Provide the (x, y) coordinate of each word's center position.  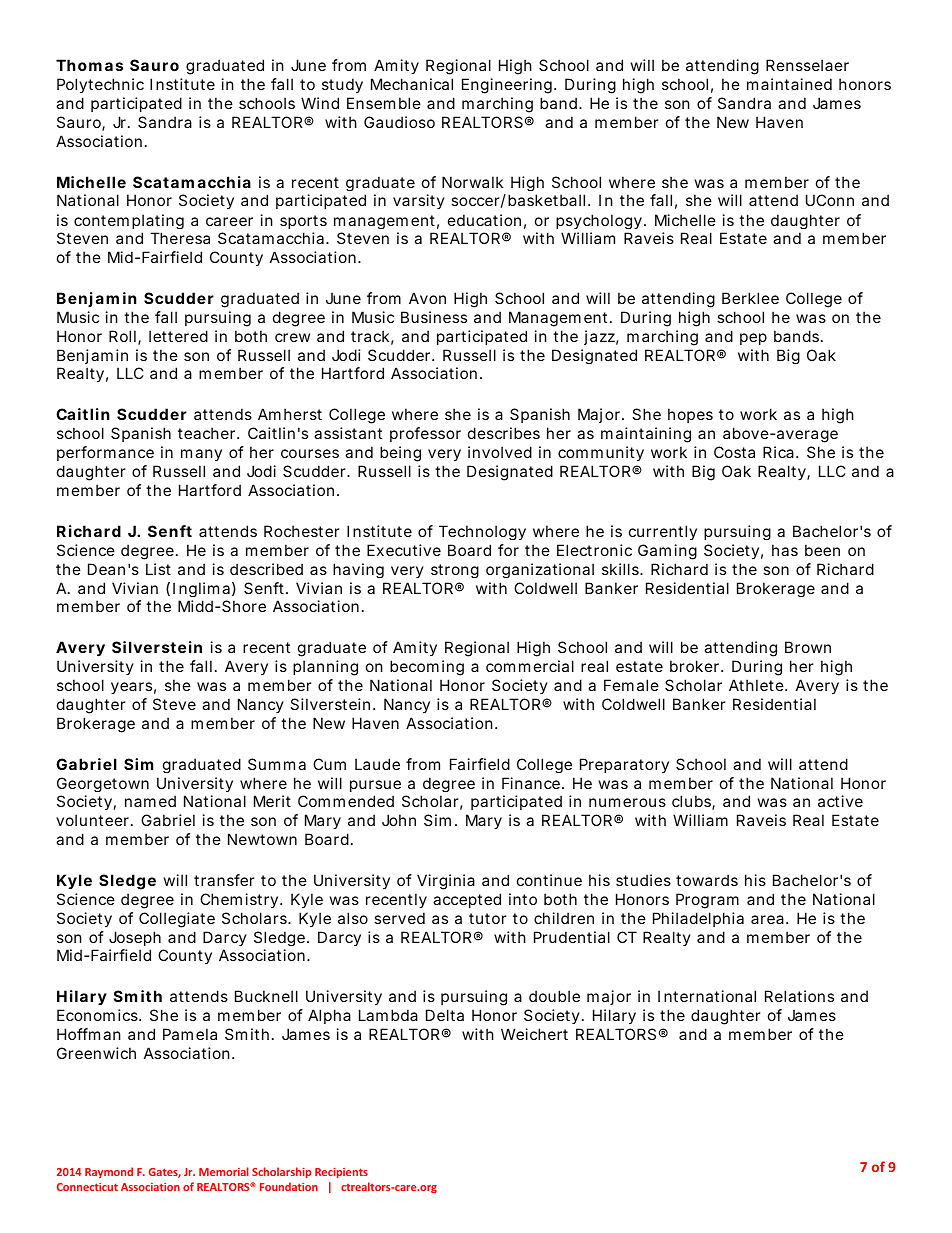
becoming (427, 668)
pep (753, 339)
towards (707, 880)
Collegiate (177, 920)
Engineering (509, 86)
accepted (467, 900)
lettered (178, 336)
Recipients (341, 1173)
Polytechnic (100, 85)
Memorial (224, 1171)
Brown (808, 647)
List (158, 569)
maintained (789, 84)
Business (434, 317)
